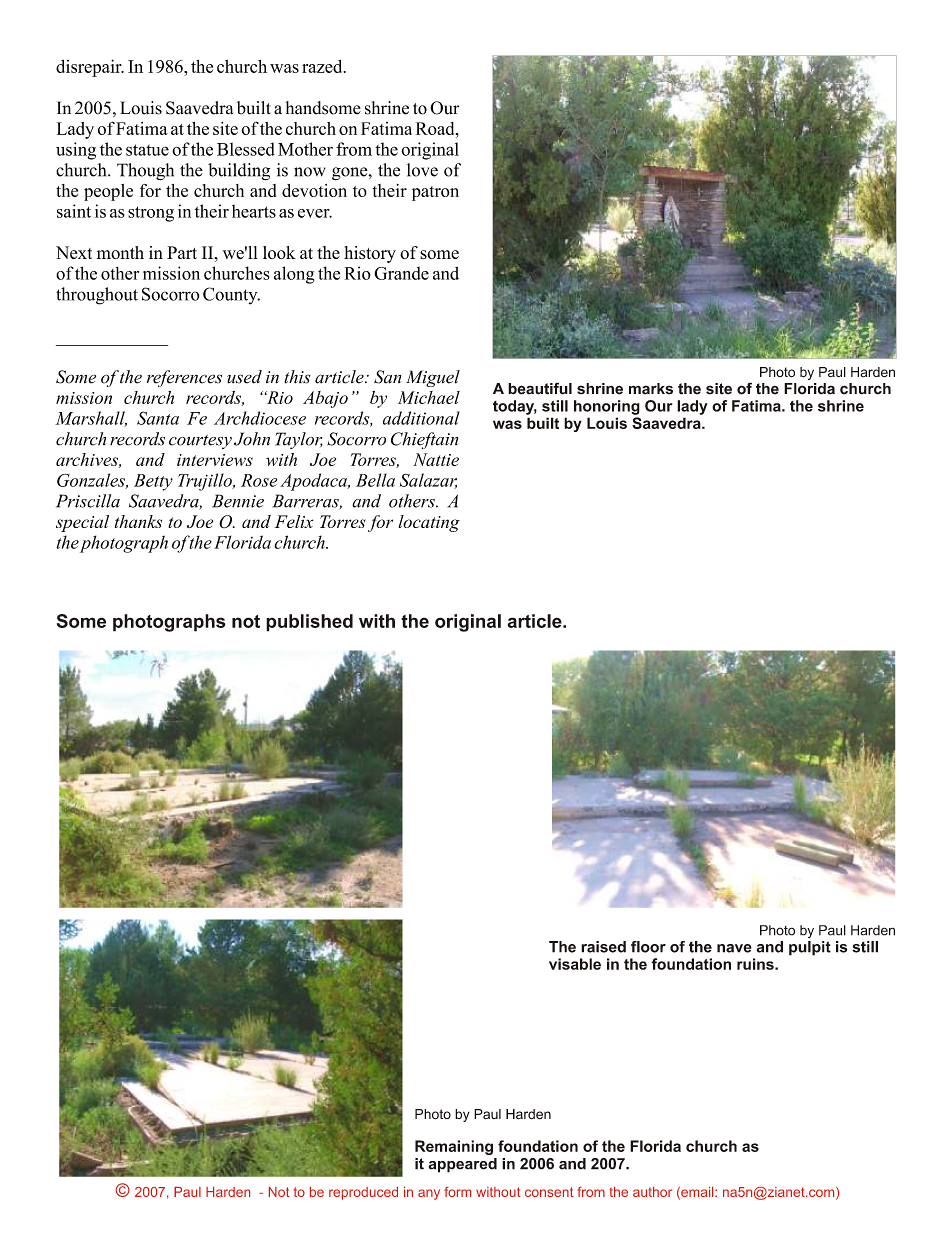 The height and width of the image is (1233, 952). I want to click on Road, so click(436, 128).
